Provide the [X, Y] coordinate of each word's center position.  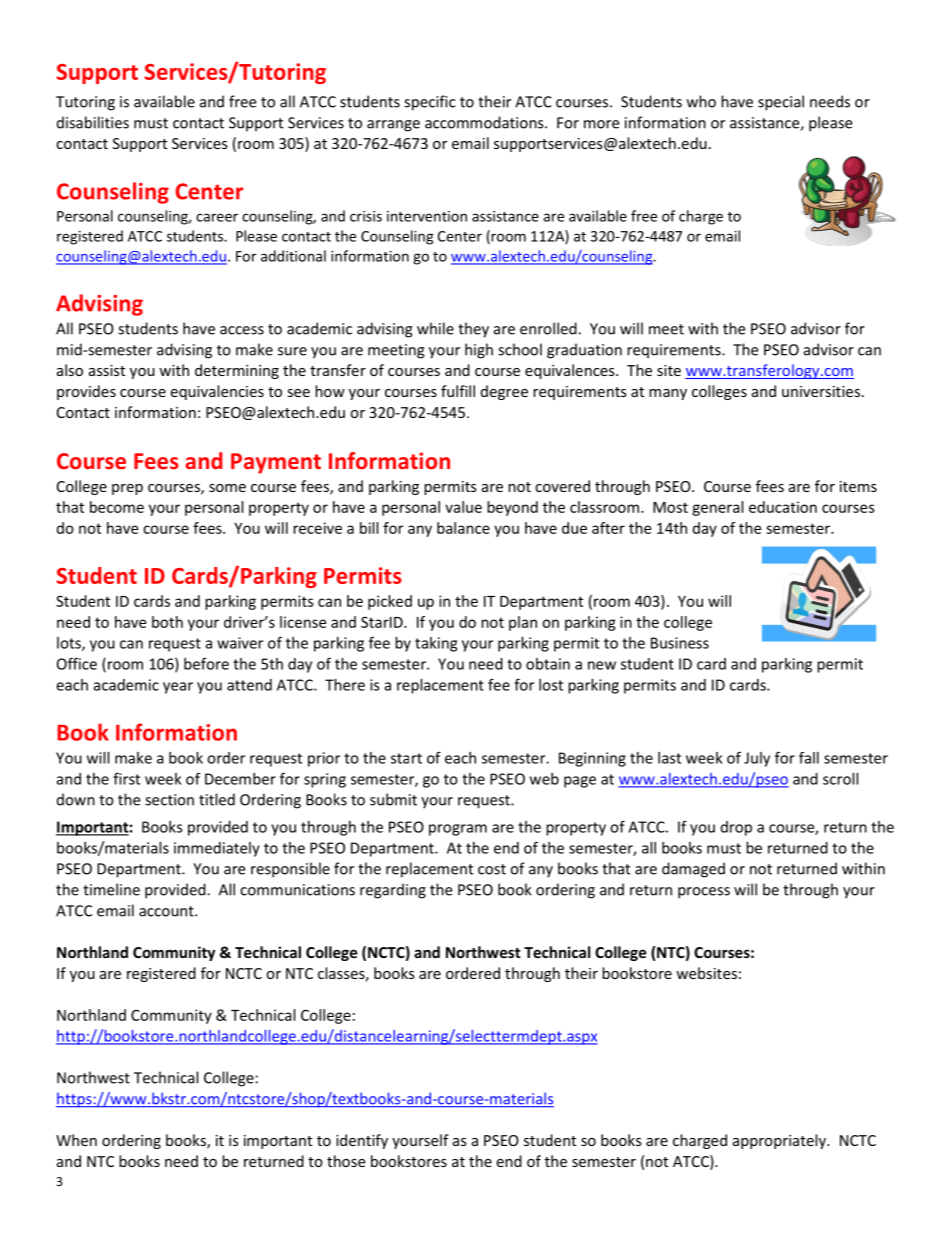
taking [436, 644]
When [76, 1140]
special [781, 103]
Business [680, 643]
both [167, 622]
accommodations [485, 122]
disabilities [93, 122]
